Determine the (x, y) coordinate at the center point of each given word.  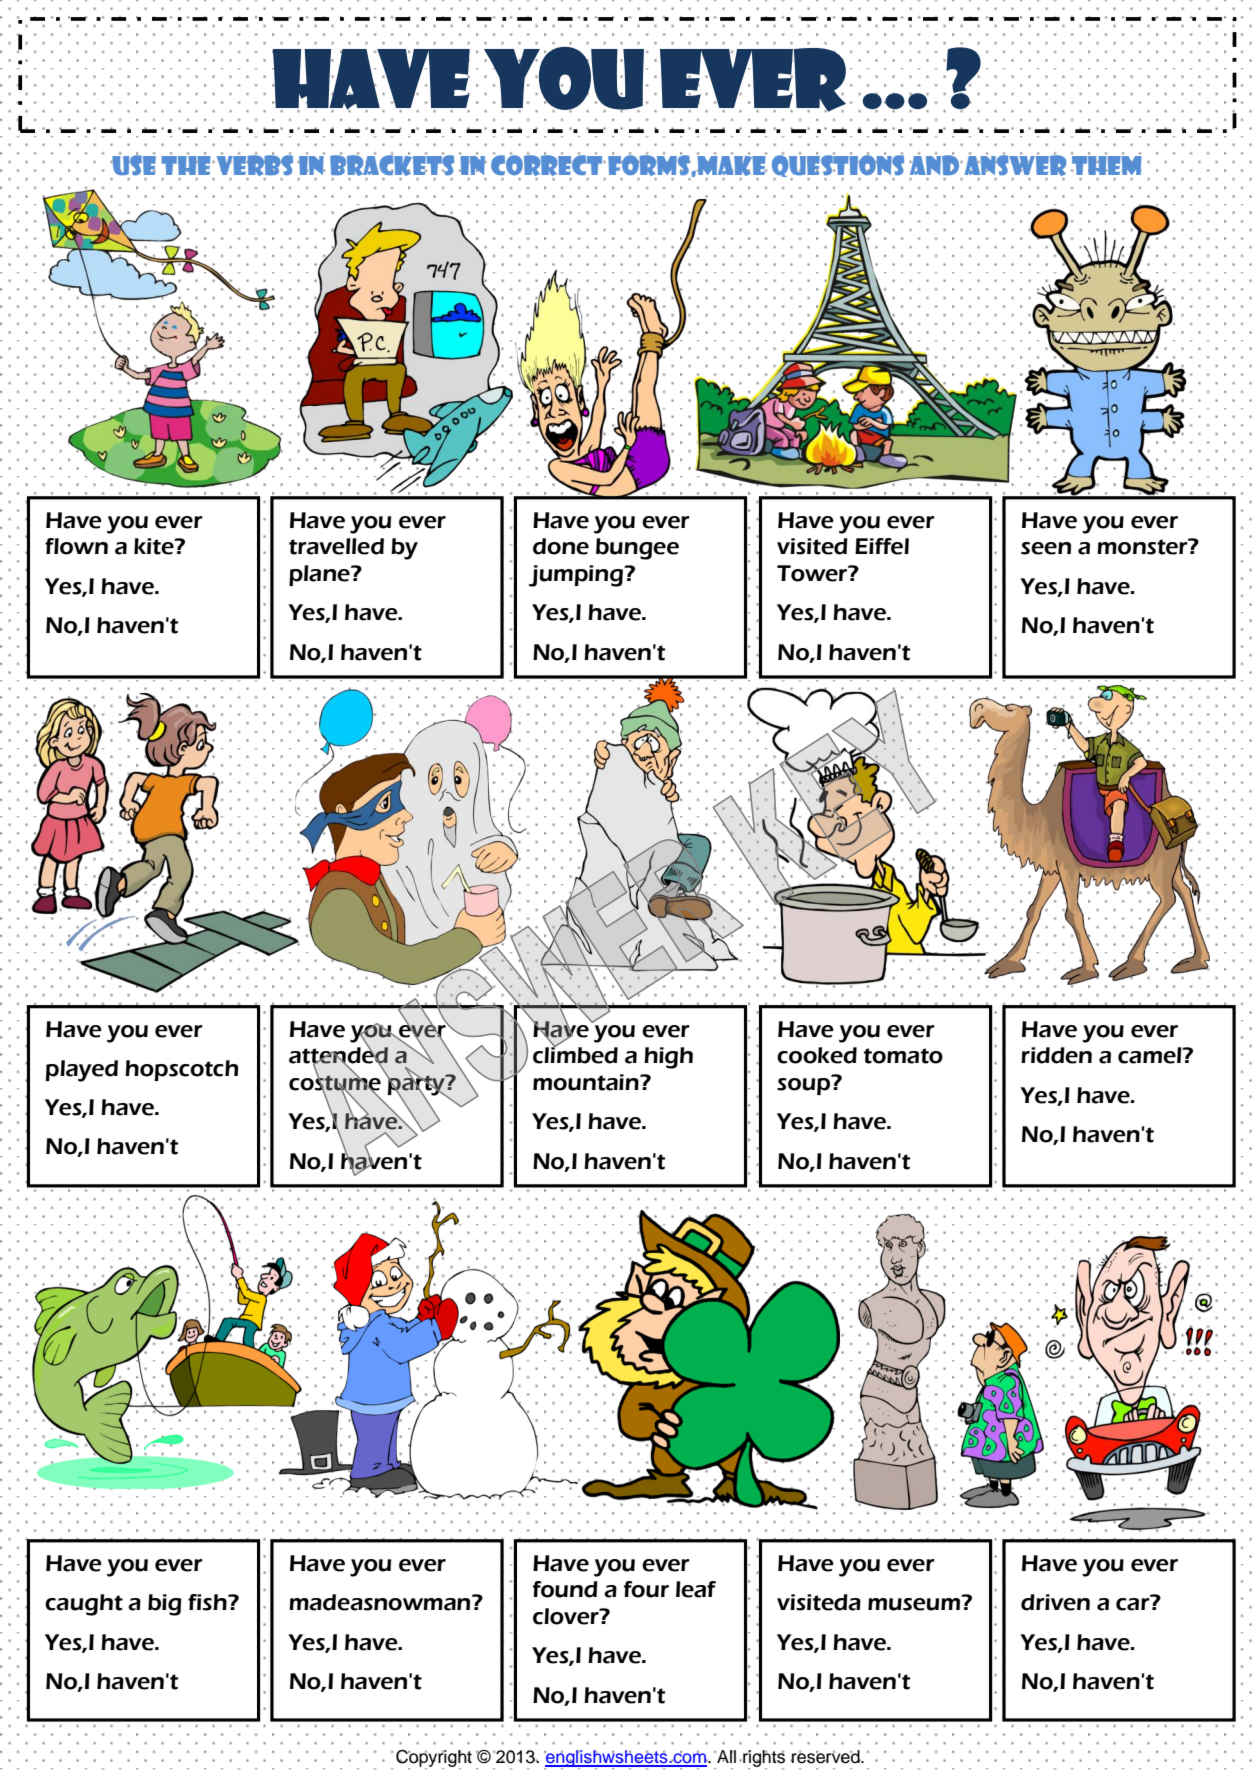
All (725, 1756)
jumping (577, 576)
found (565, 1589)
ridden (1056, 1055)
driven (1055, 1602)
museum (915, 1603)
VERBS (253, 166)
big (165, 1605)
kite (155, 546)
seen (1046, 548)
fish (208, 1602)
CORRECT (548, 166)
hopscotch (181, 1070)
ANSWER (1014, 166)
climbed (575, 1054)
